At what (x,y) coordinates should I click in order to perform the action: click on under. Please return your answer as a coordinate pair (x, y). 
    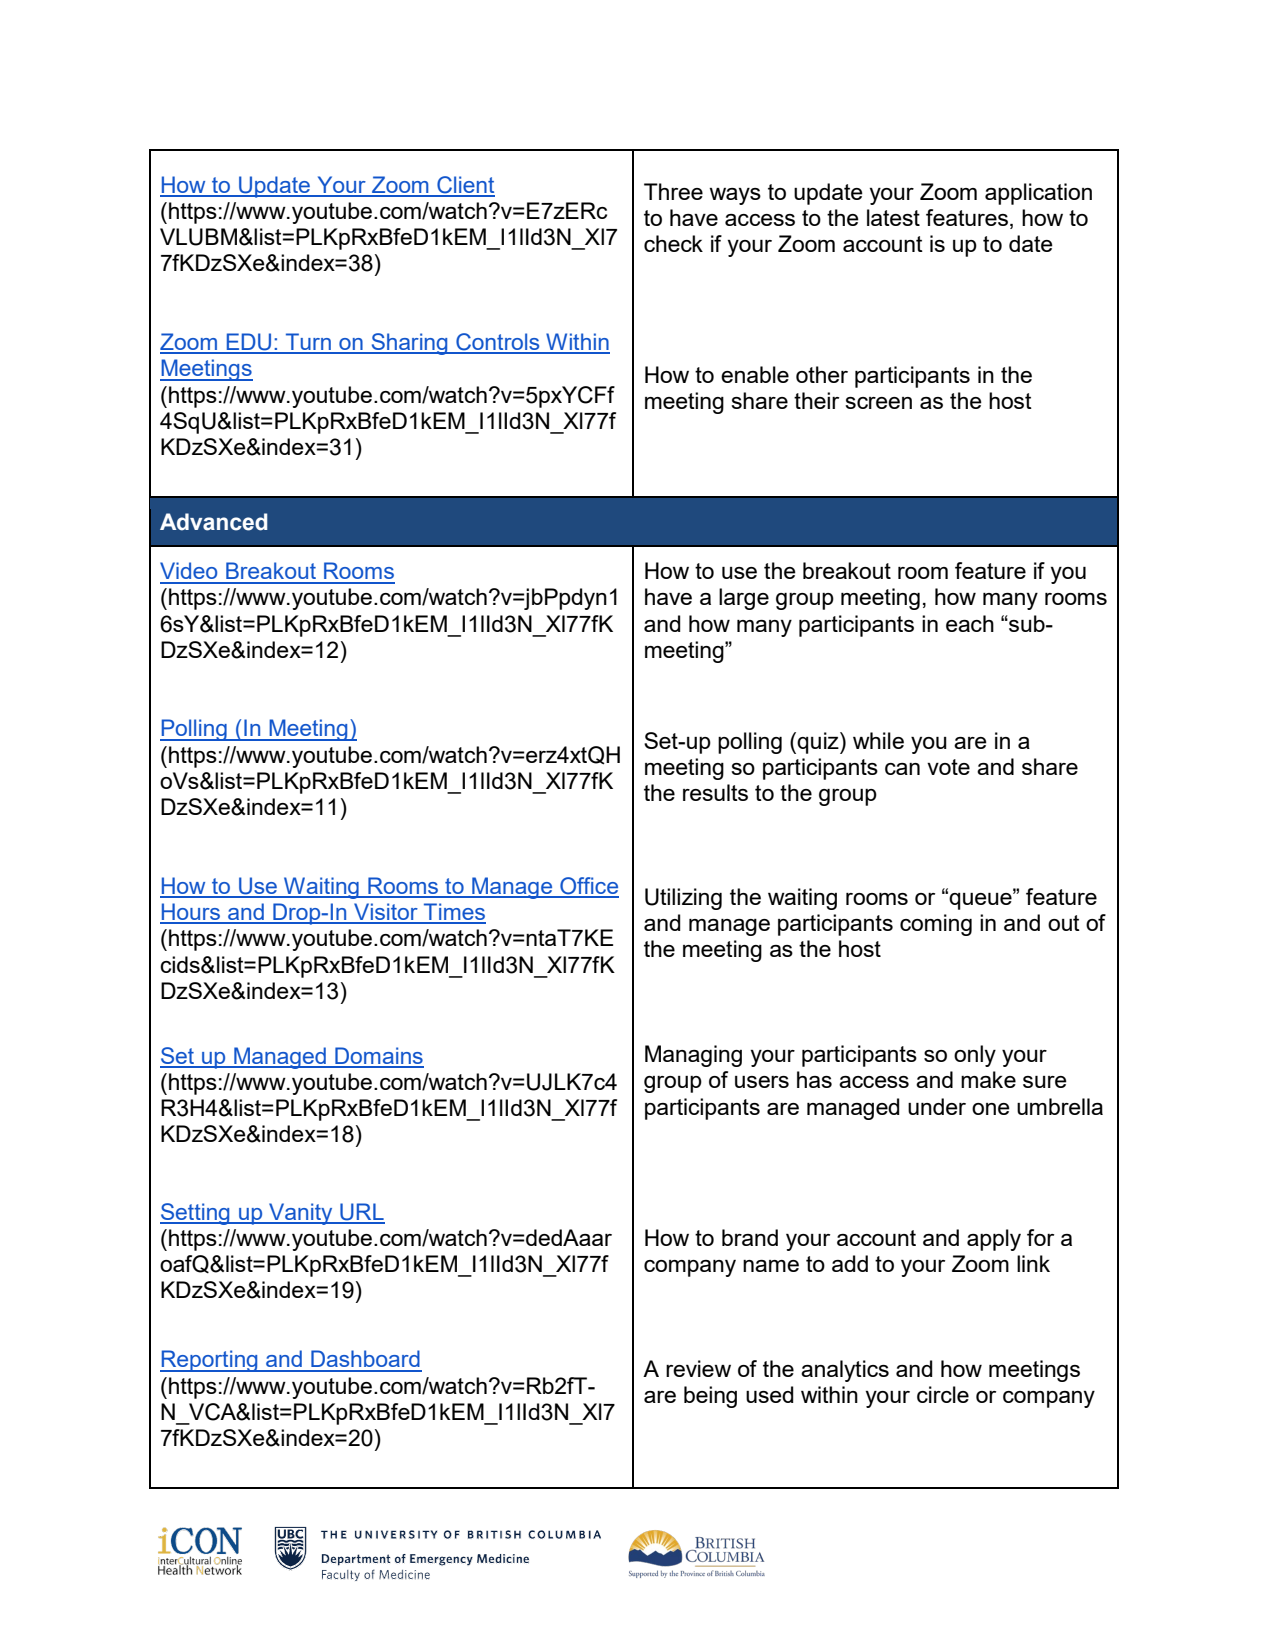
    Looking at the image, I should click on (937, 1106).
